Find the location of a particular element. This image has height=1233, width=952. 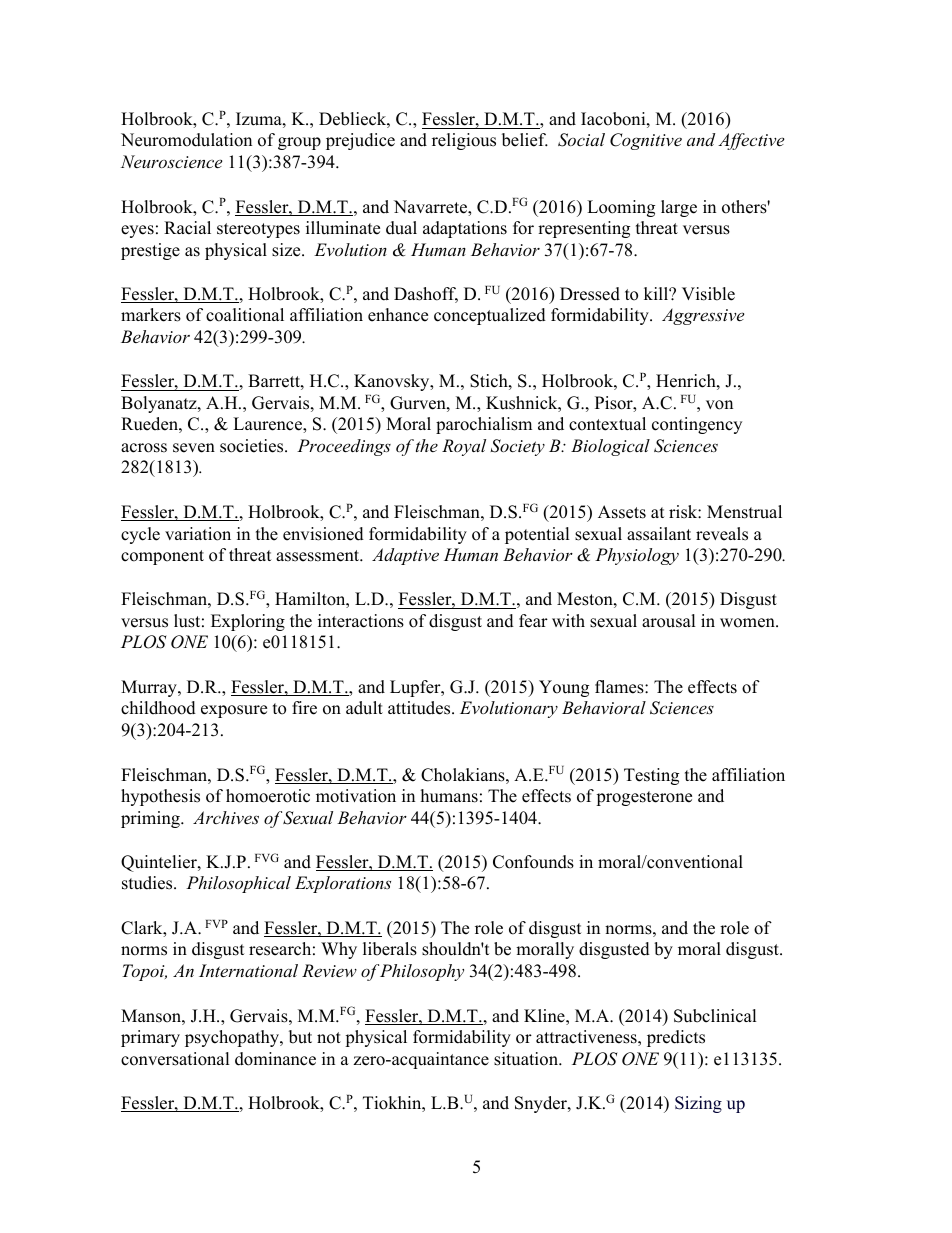

religious is located at coordinates (464, 141).
